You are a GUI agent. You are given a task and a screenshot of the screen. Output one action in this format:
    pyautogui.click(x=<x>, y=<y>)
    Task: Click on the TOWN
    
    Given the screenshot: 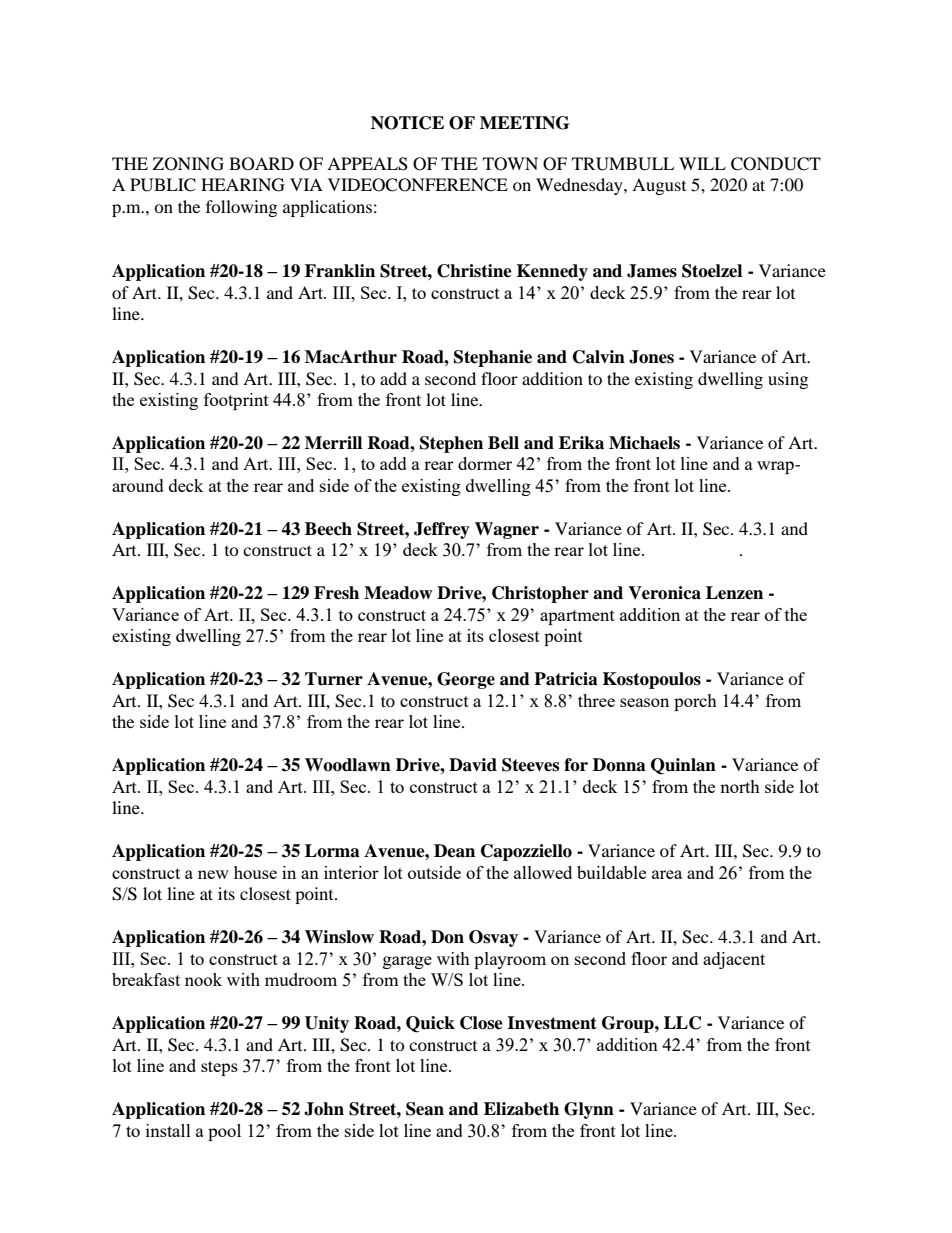 What is the action you would take?
    pyautogui.click(x=510, y=164)
